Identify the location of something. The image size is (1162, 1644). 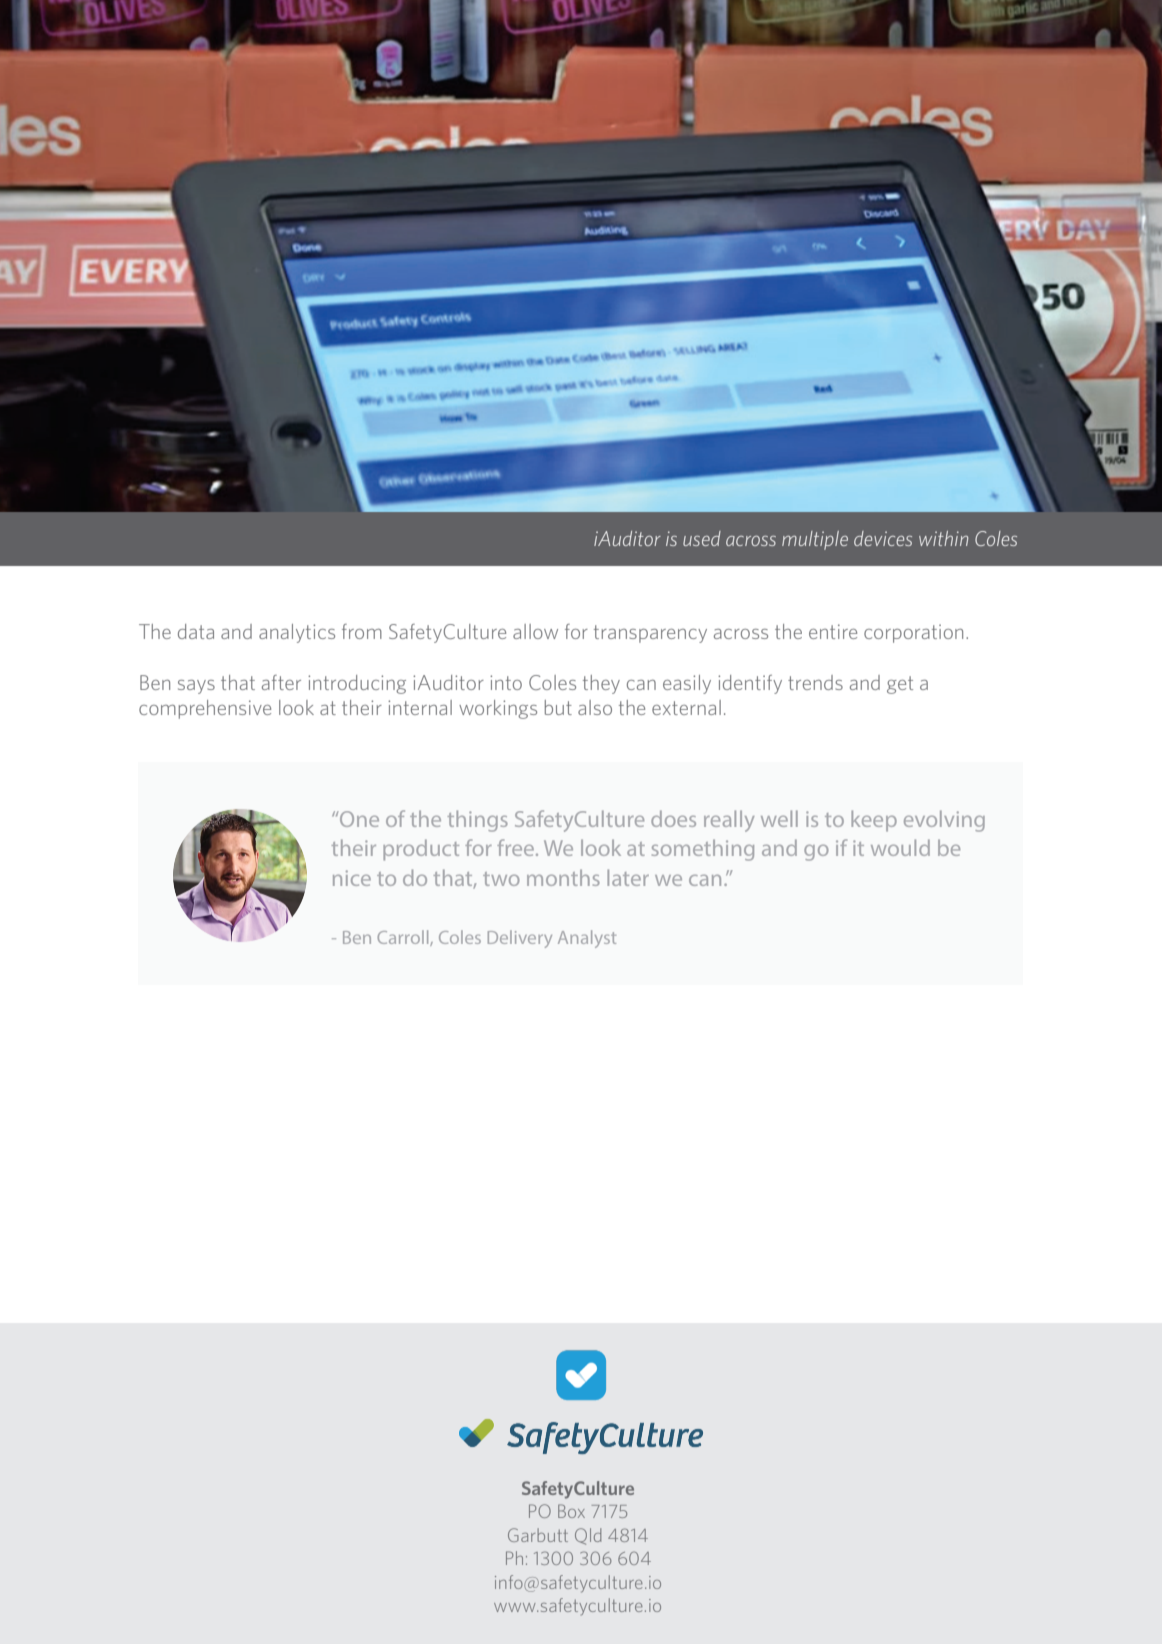
(703, 850).
